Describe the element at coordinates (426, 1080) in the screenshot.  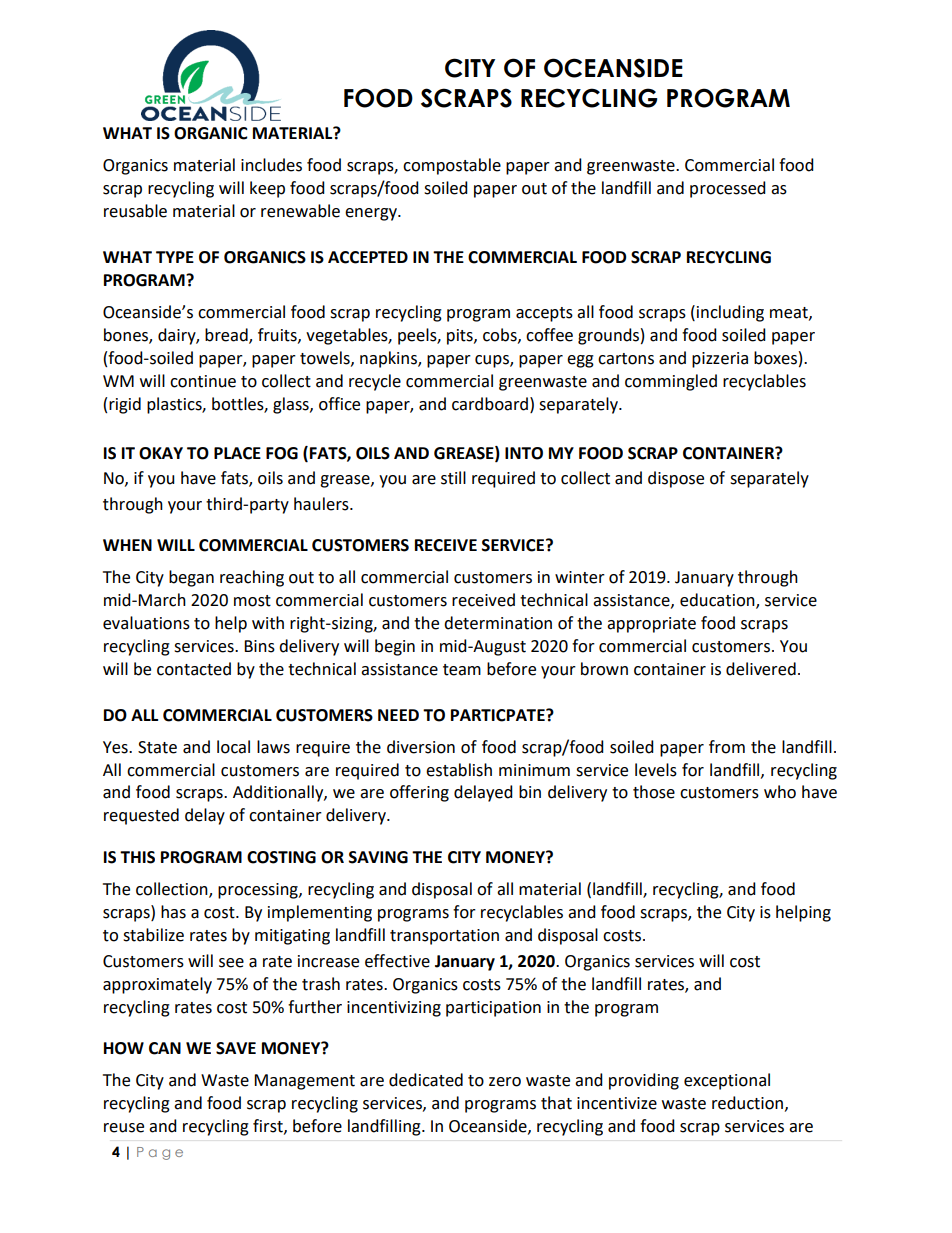
I see `dedicated` at that location.
